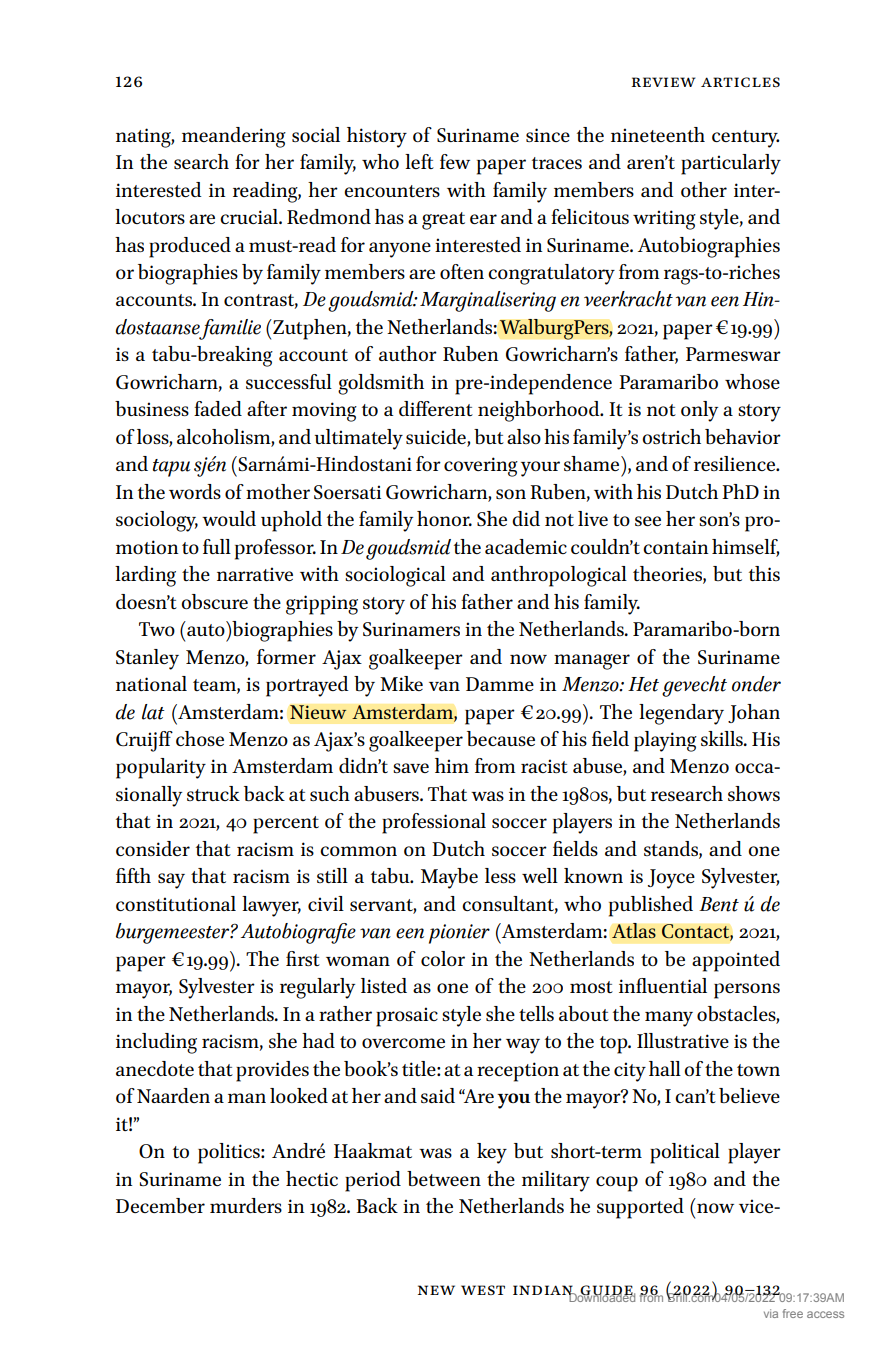 The image size is (896, 1359). What do you see at coordinates (455, 161) in the screenshot?
I see `few` at bounding box center [455, 161].
